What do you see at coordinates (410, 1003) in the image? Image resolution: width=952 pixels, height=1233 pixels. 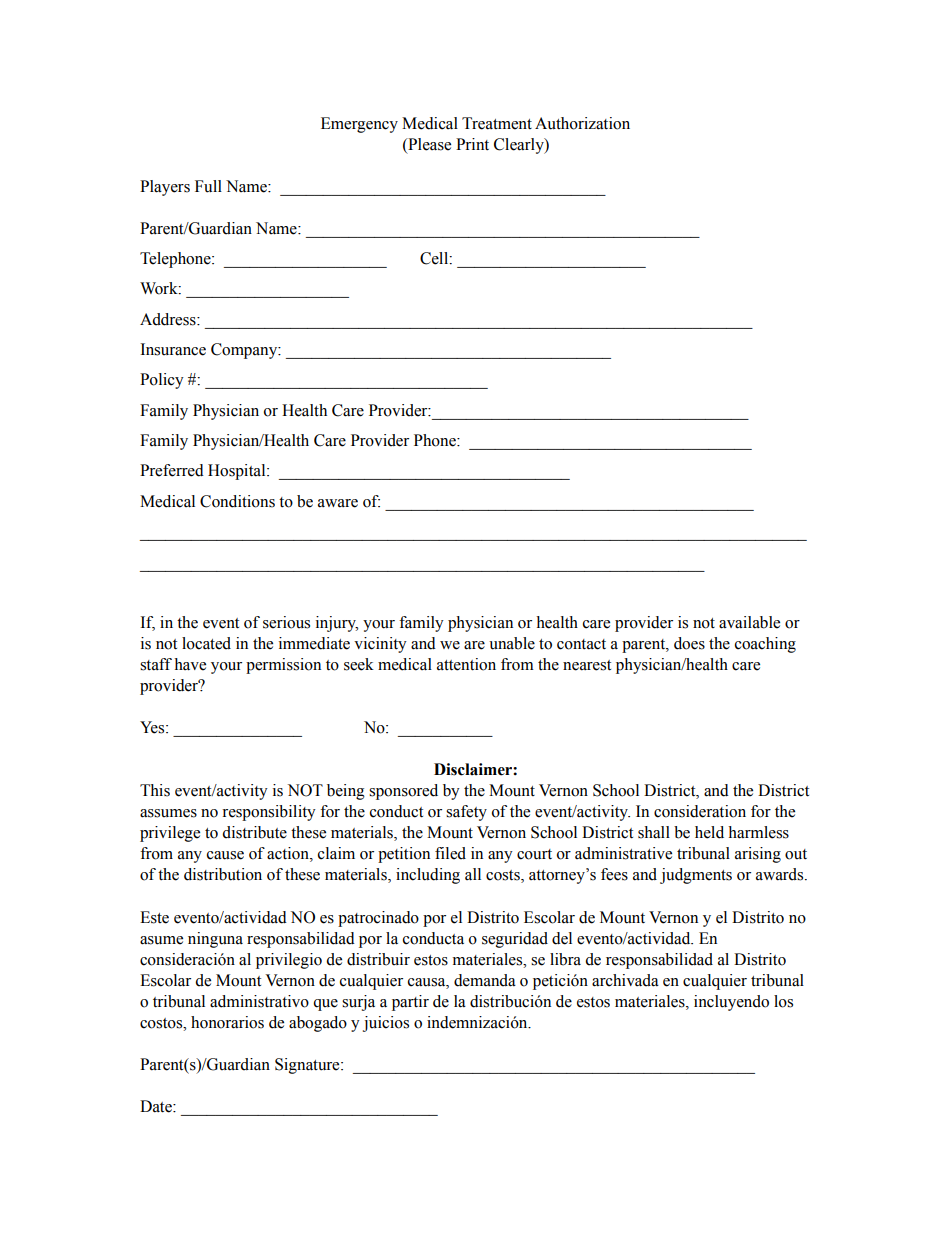 I see `partir` at bounding box center [410, 1003].
